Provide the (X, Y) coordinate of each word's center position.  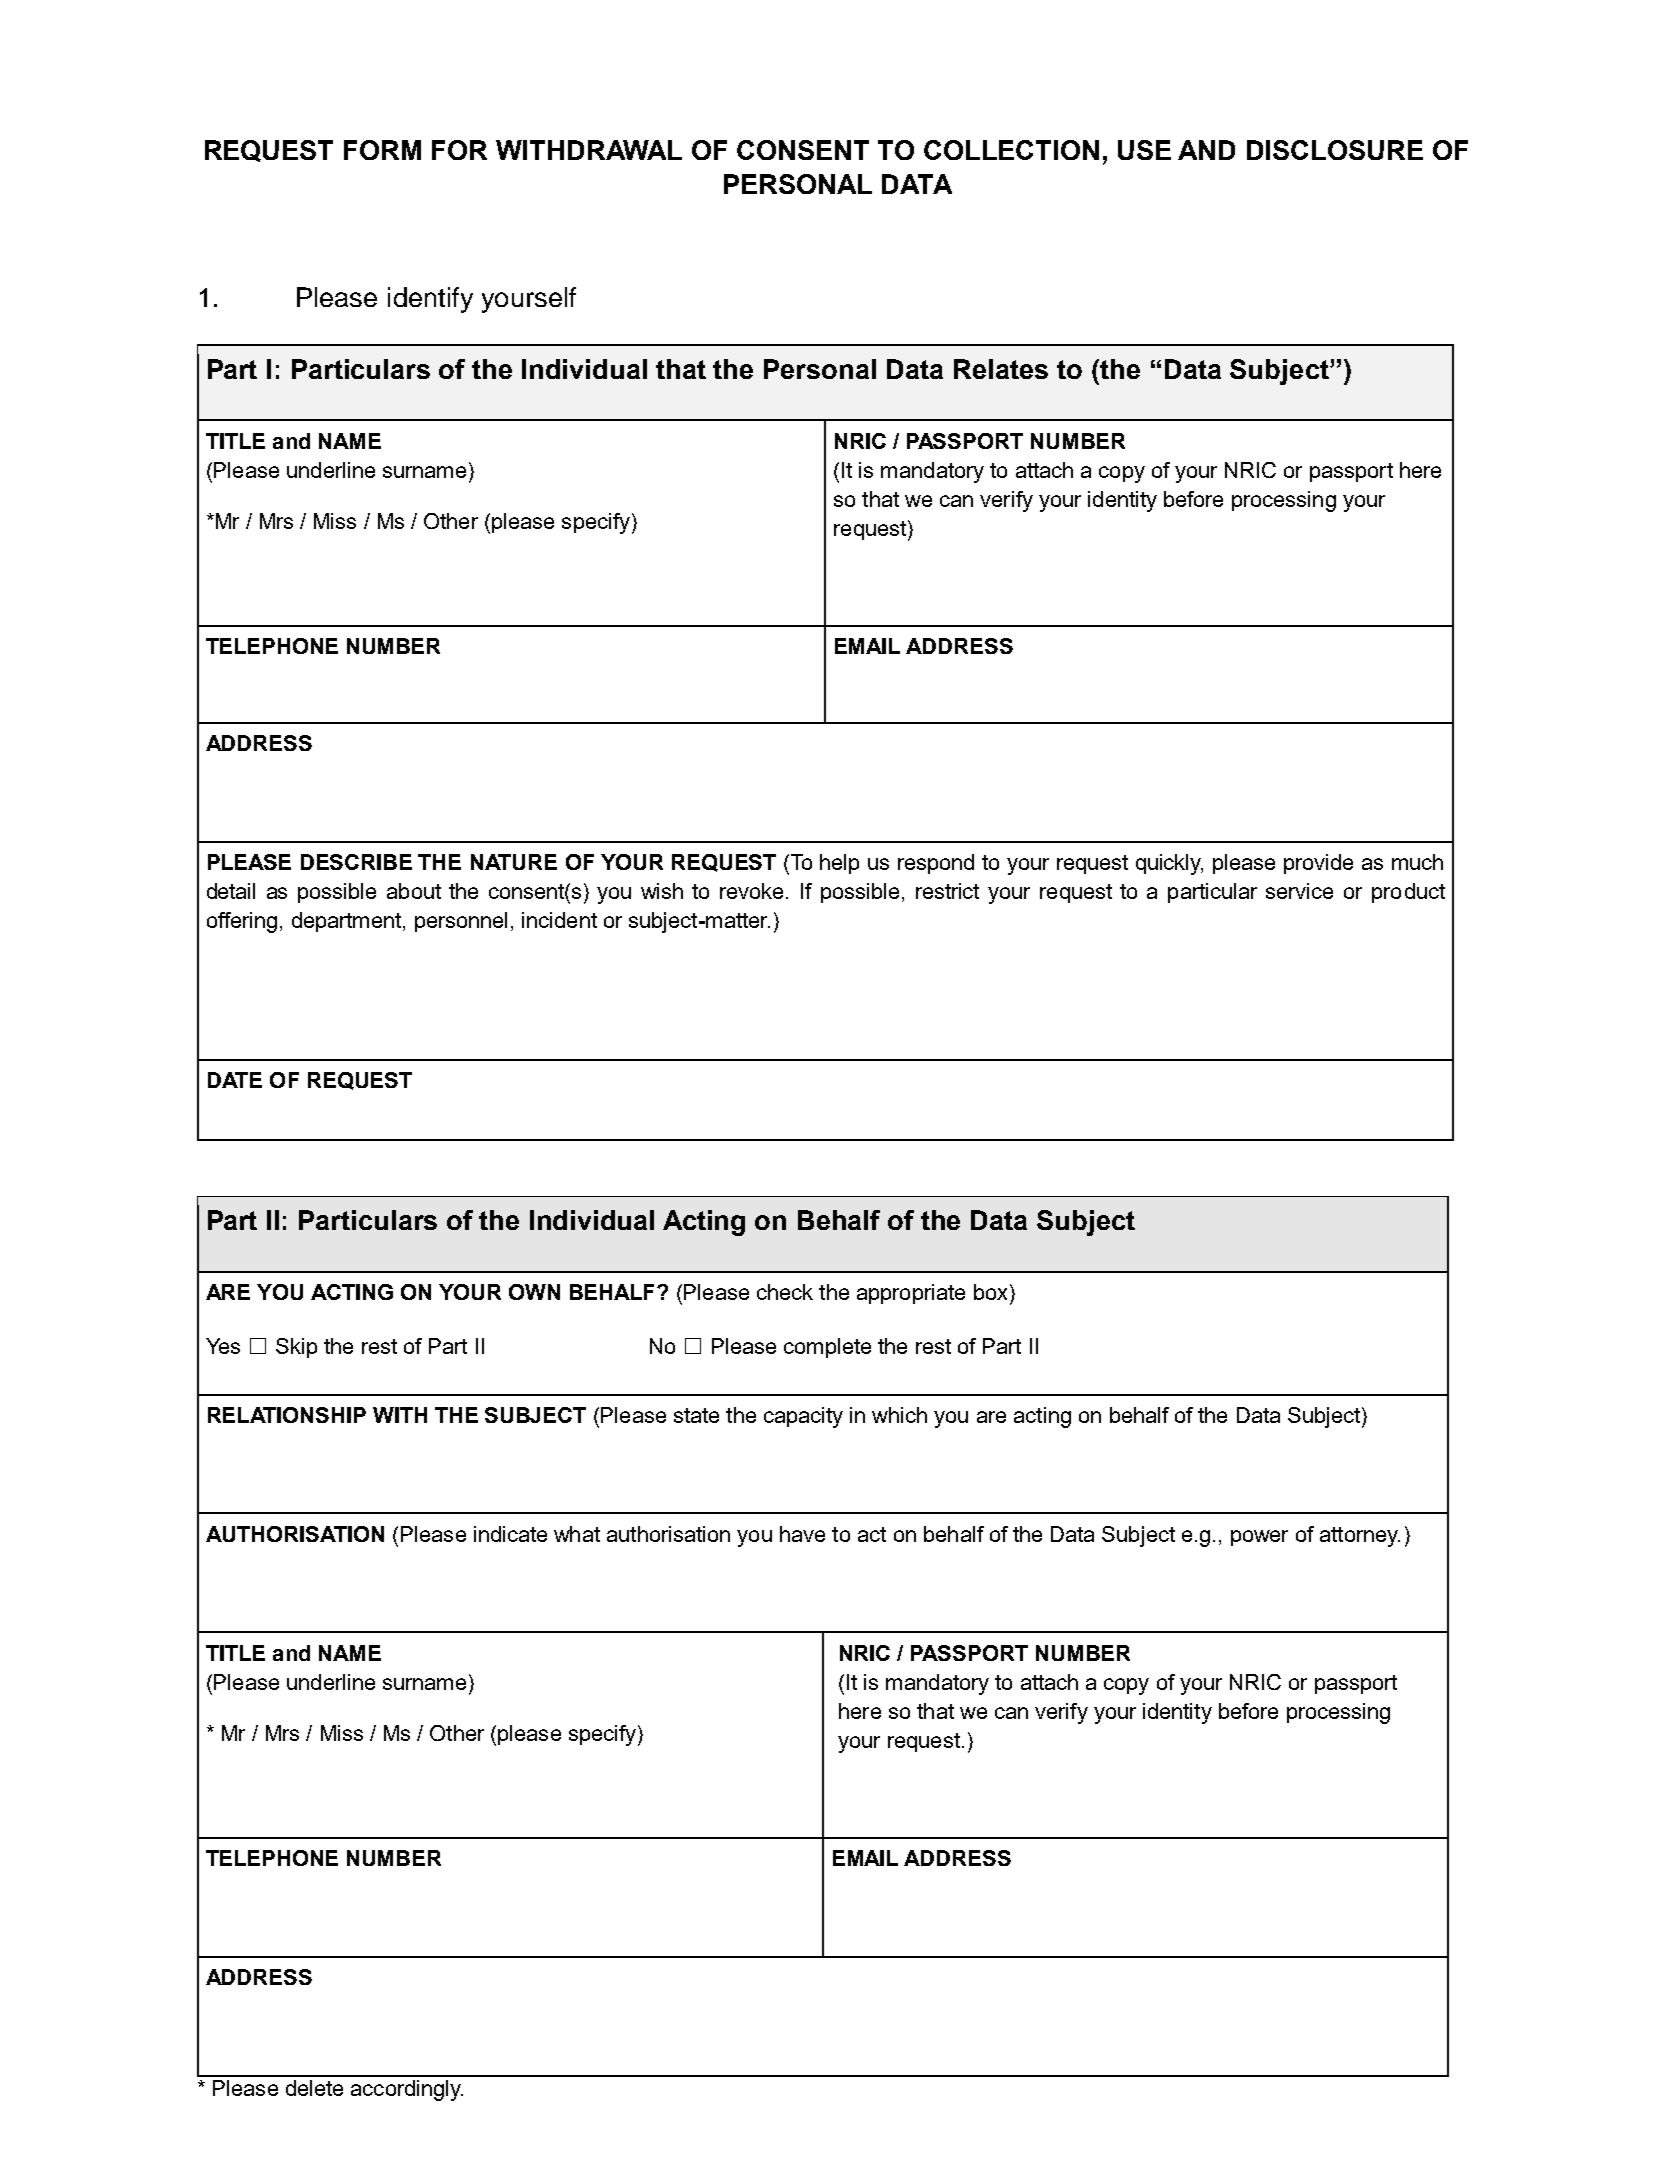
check (785, 1292)
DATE (235, 1080)
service (1299, 891)
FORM (382, 150)
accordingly (407, 2090)
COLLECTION (1011, 150)
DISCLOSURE (1335, 150)
